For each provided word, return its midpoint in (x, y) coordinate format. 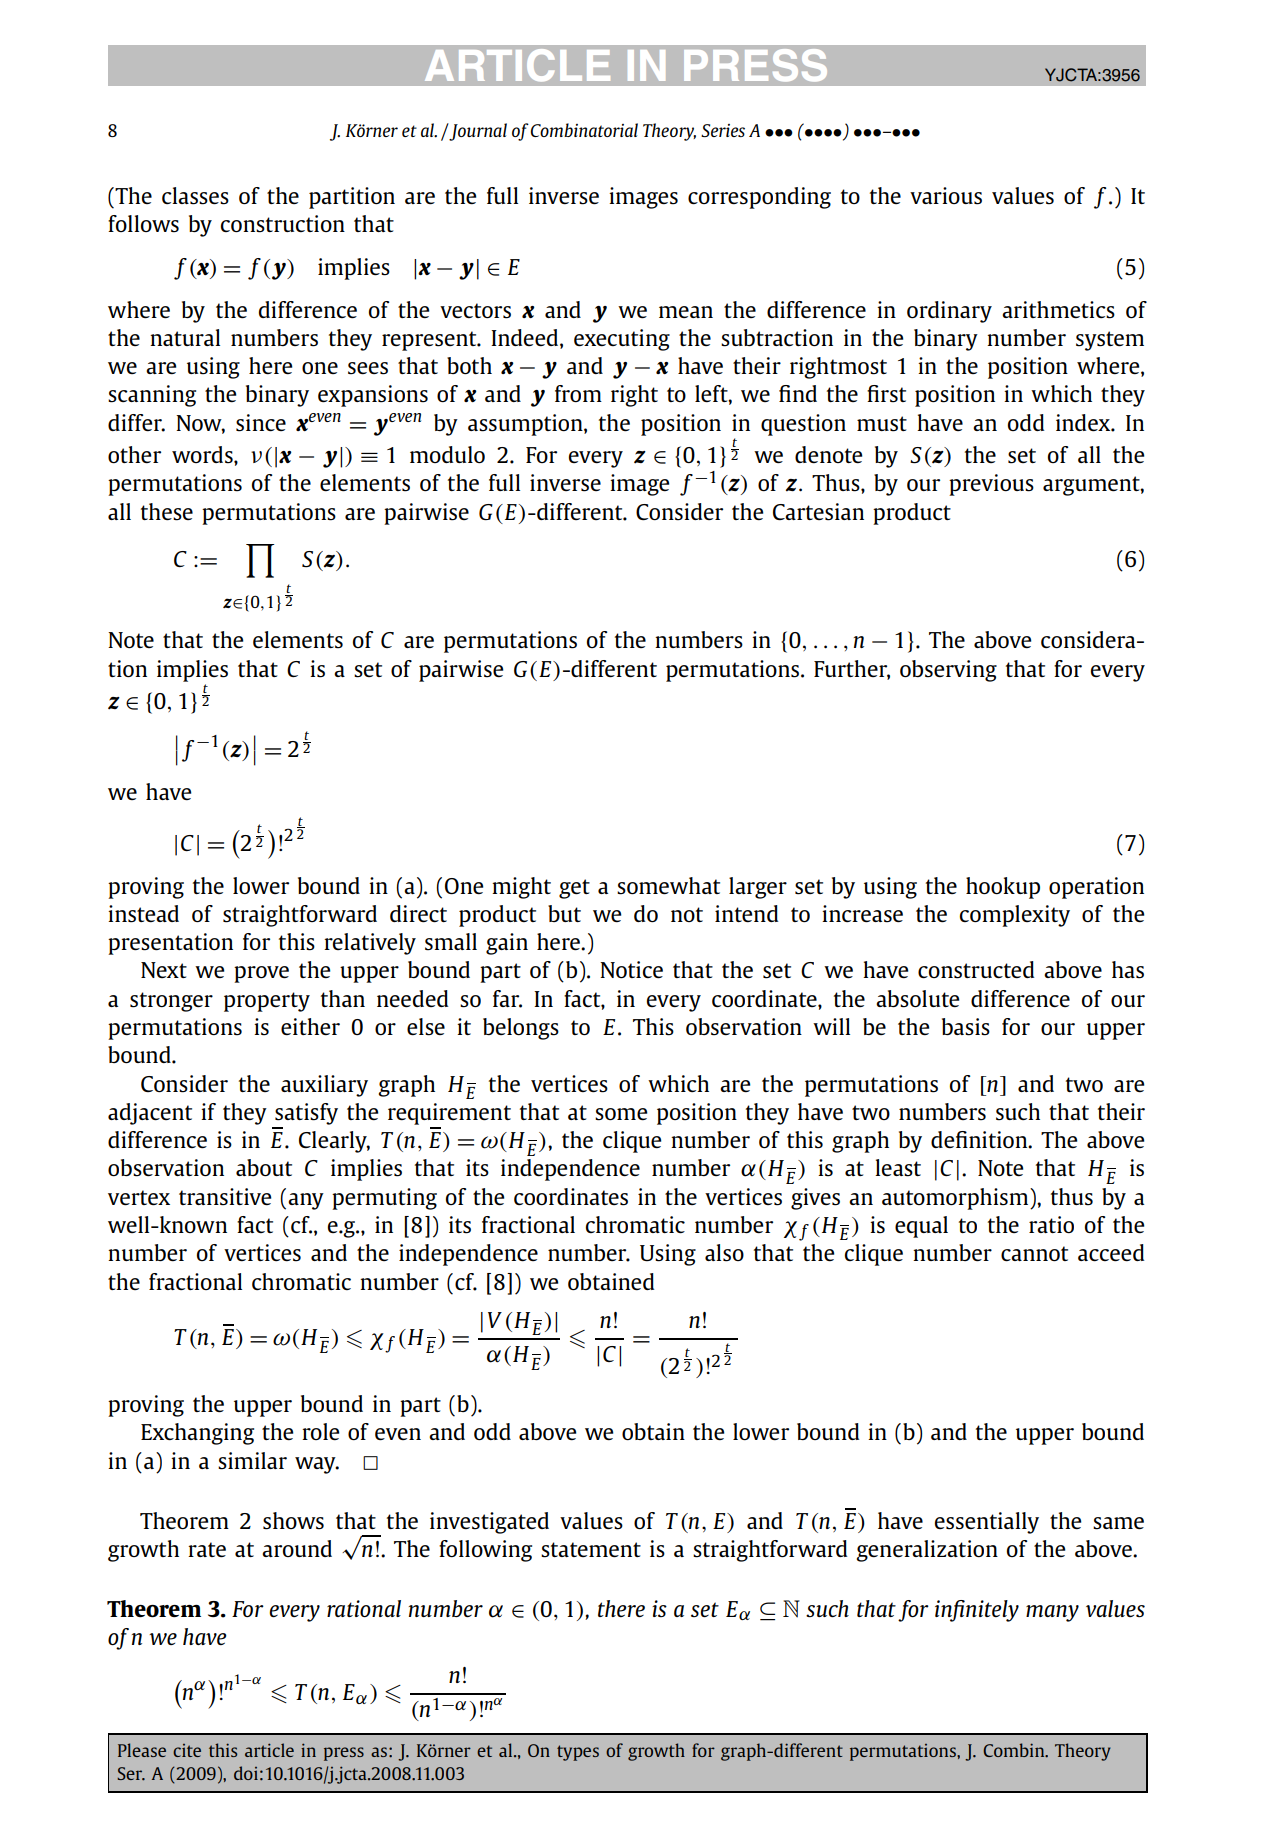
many (1052, 1613)
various (946, 196)
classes (195, 196)
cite (187, 1750)
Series (723, 130)
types (578, 1753)
